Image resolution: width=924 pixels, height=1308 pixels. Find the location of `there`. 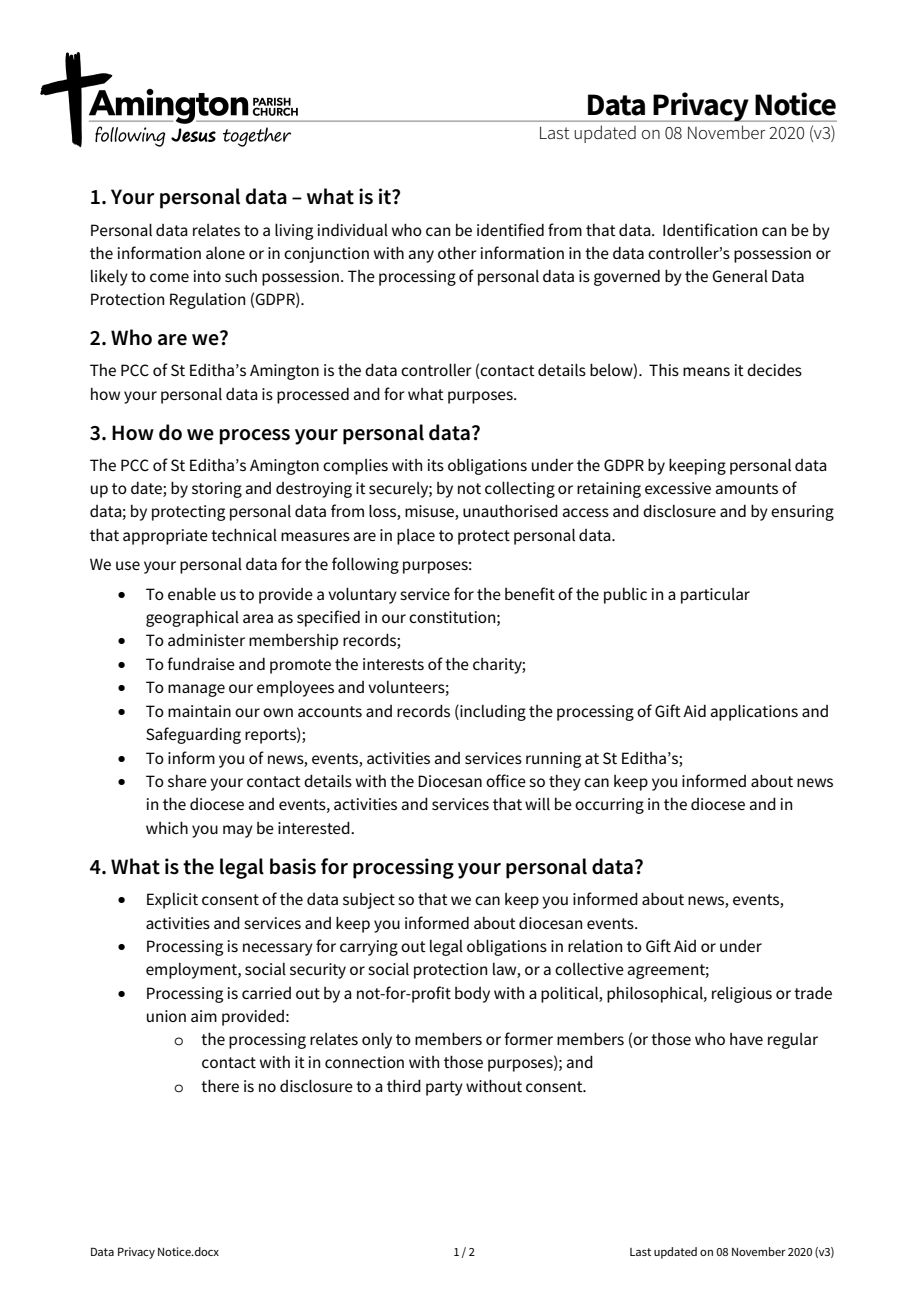

there is located at coordinates (220, 1085).
